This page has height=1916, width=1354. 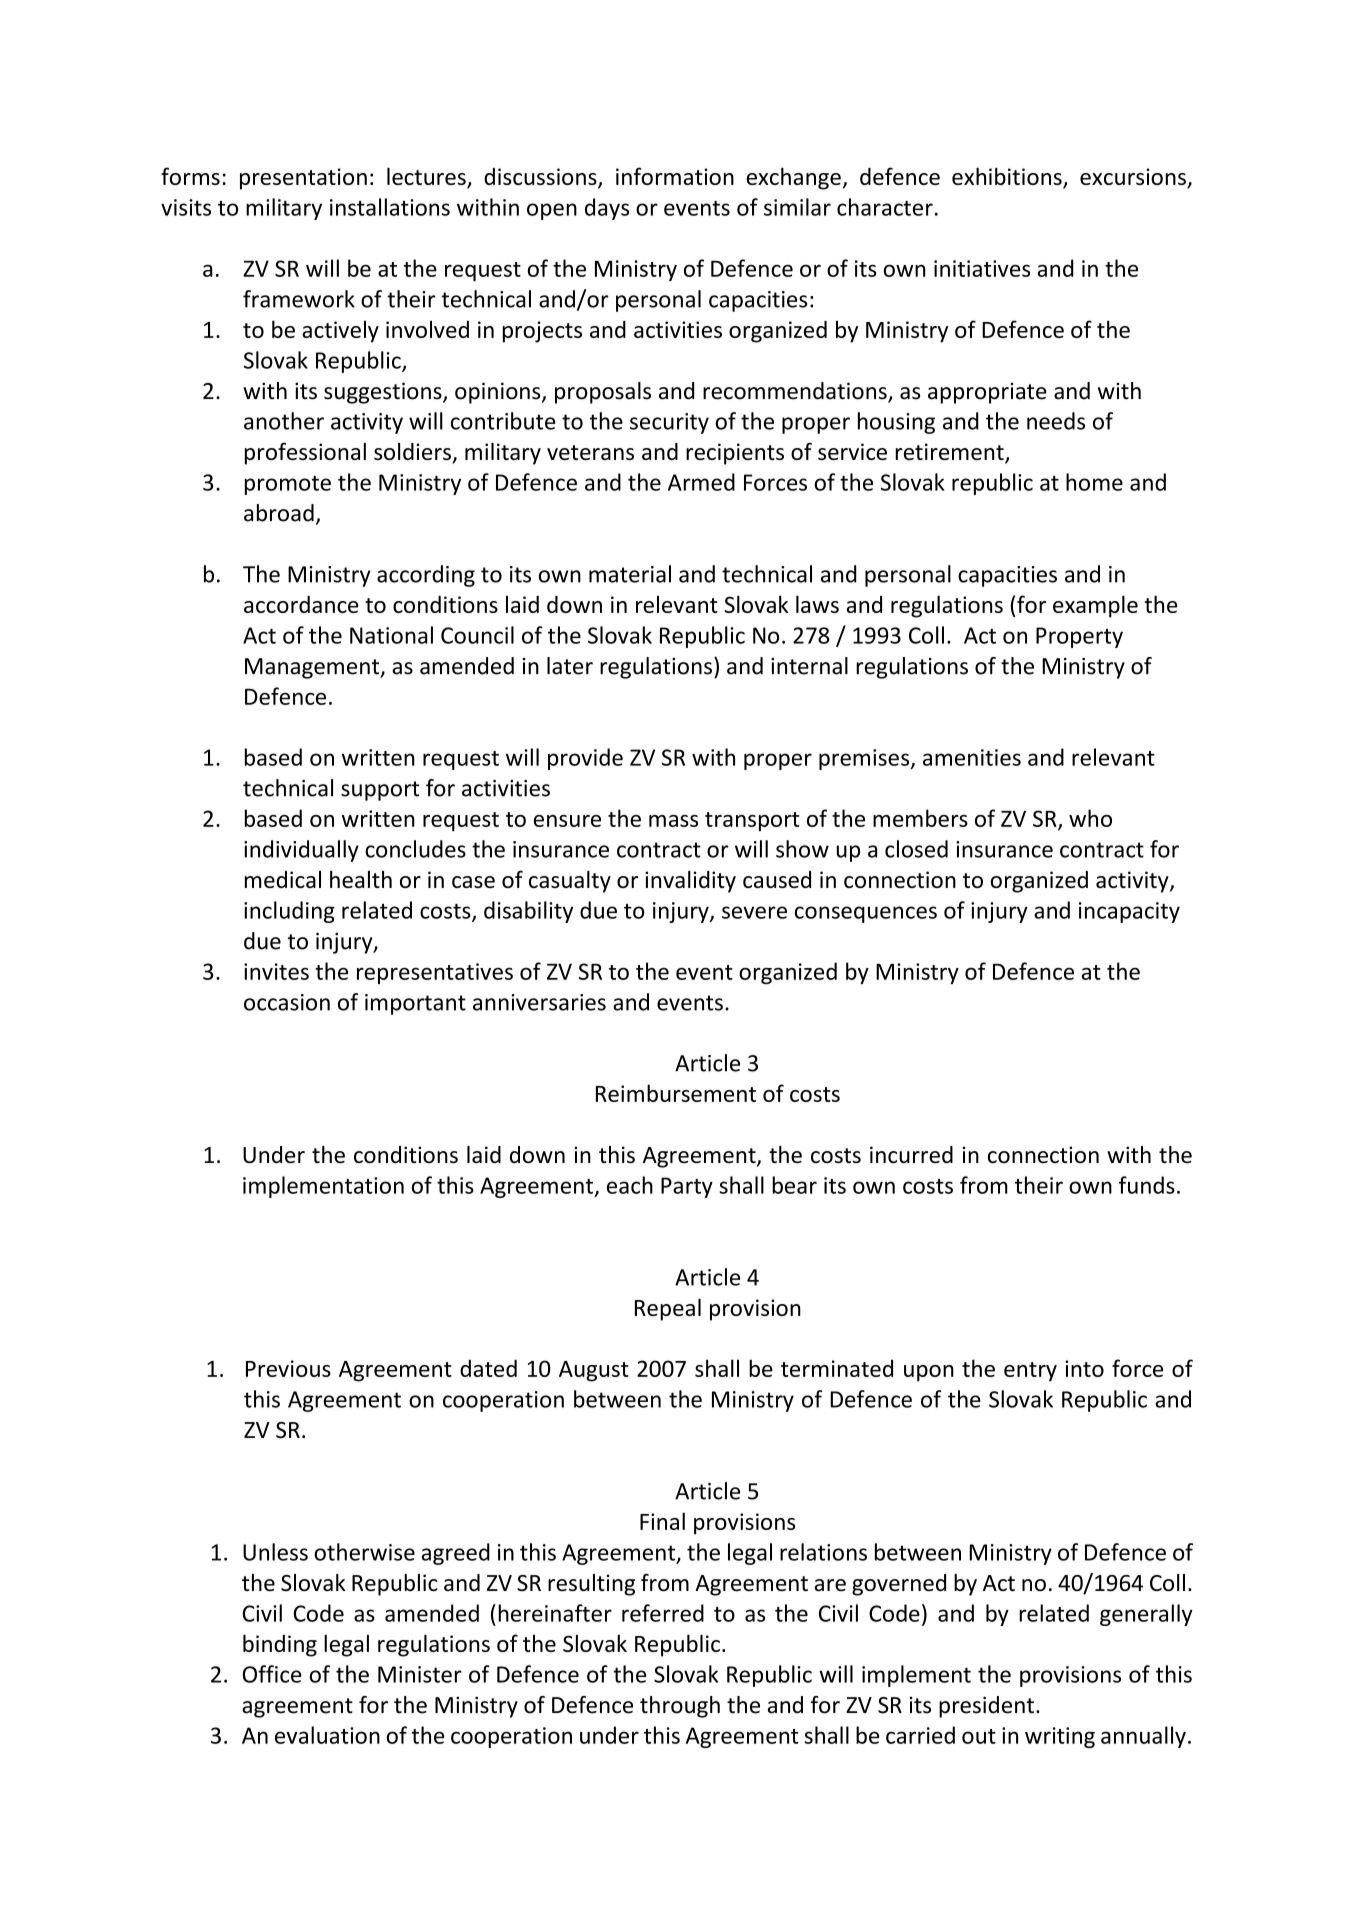 I want to click on presentation, so click(x=303, y=179).
